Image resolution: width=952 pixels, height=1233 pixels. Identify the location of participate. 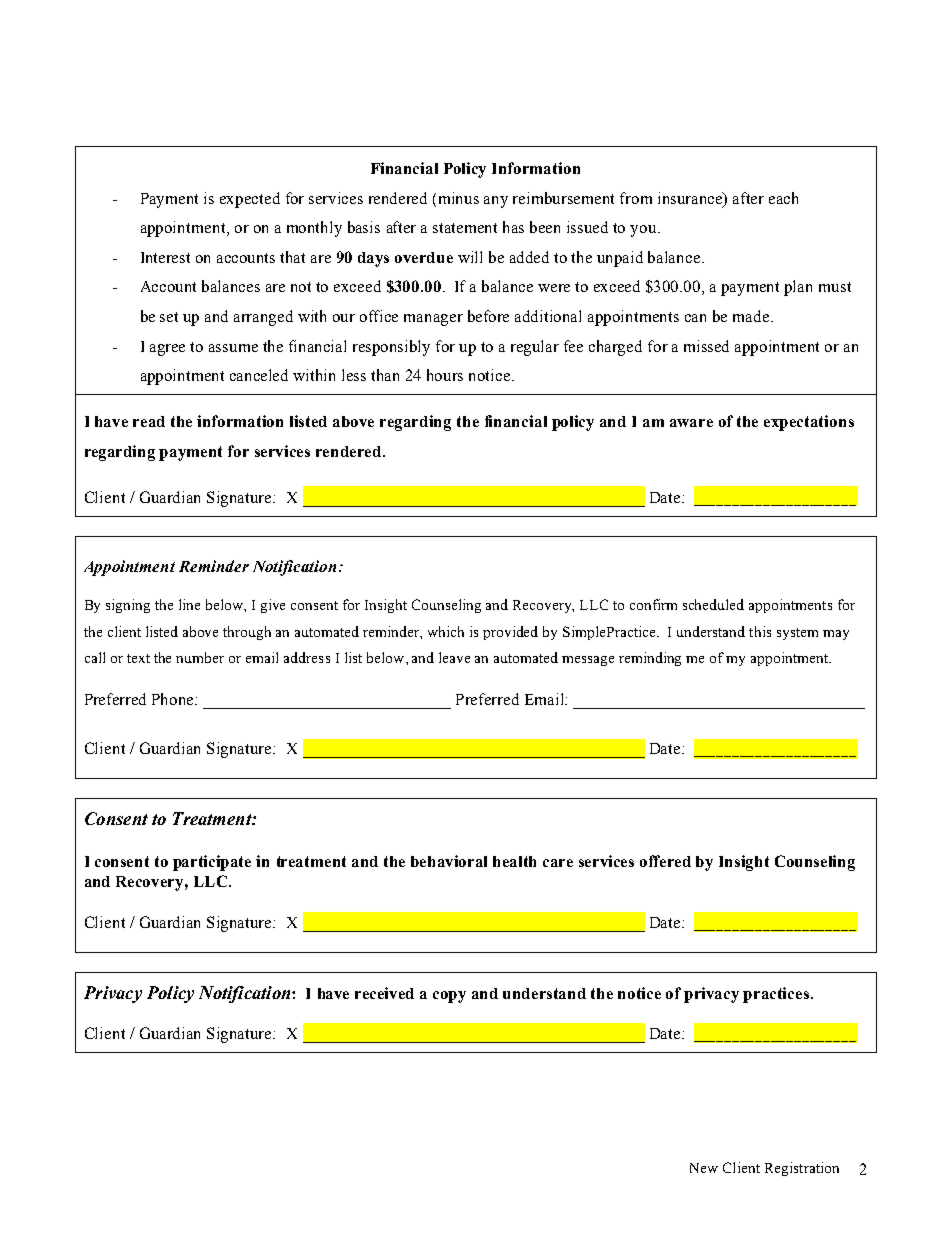
(212, 863).
